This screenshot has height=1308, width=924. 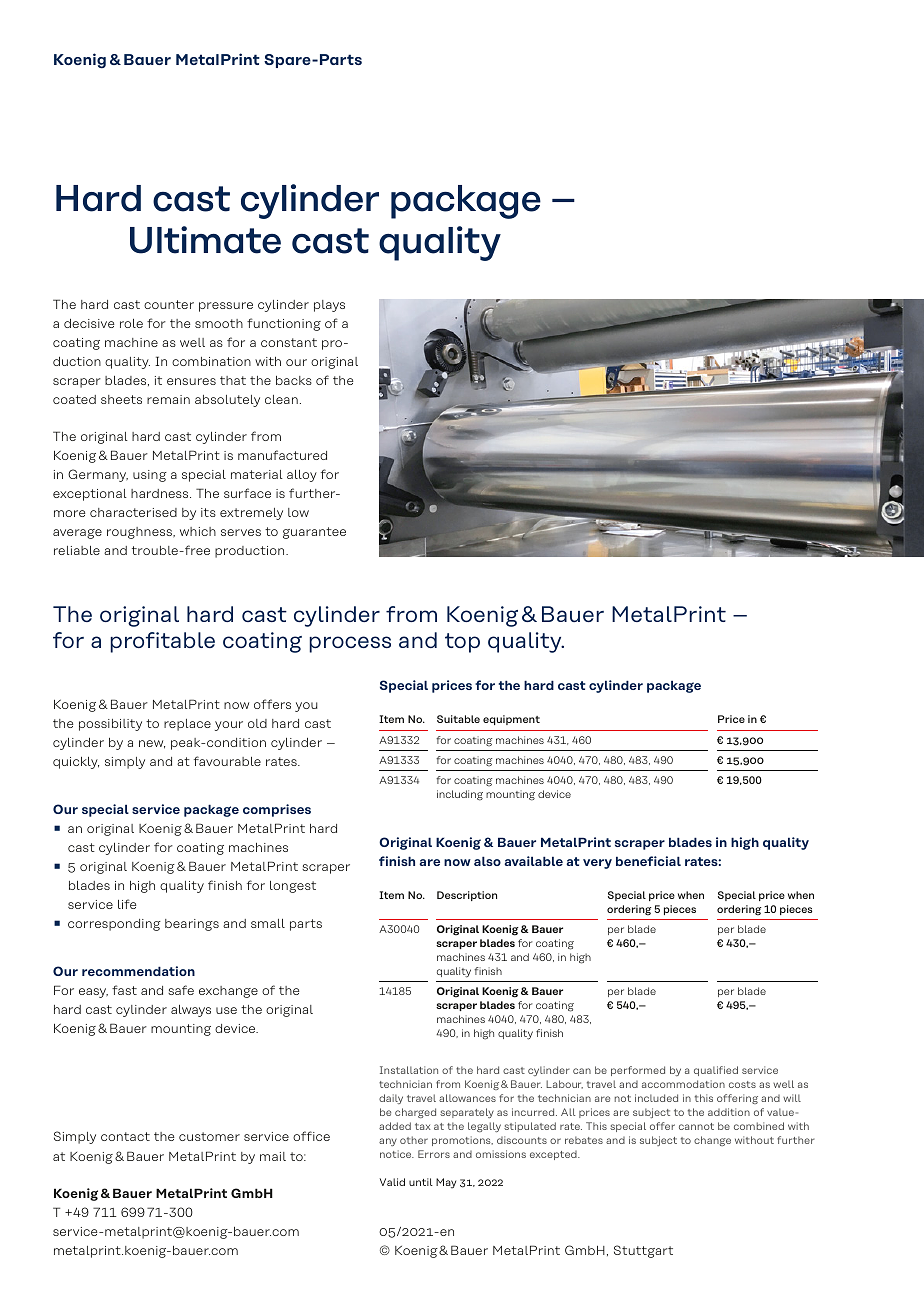 What do you see at coordinates (329, 306) in the screenshot?
I see `plays` at bounding box center [329, 306].
